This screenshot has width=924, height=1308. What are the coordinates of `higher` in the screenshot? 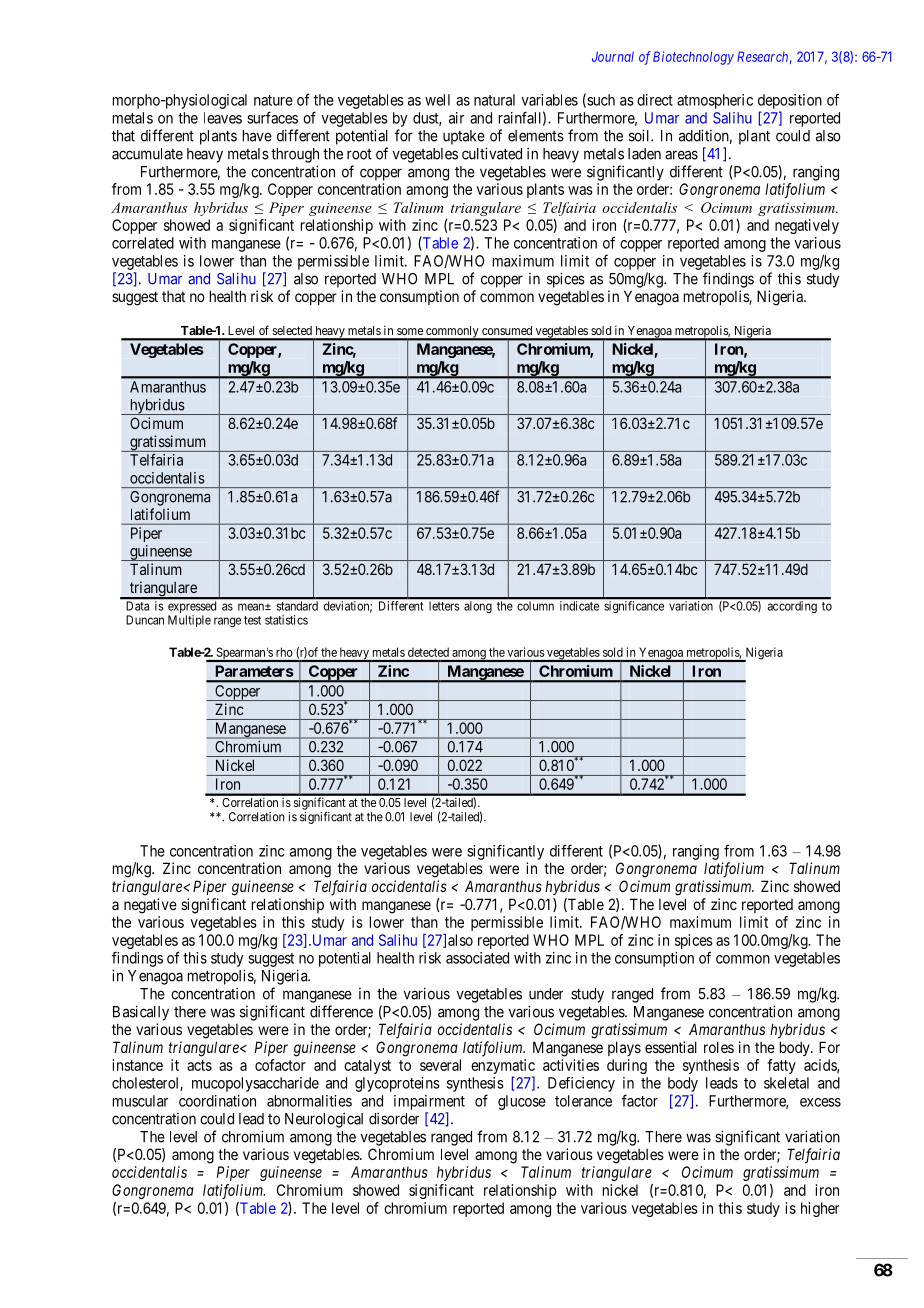 It's located at (820, 1209).
